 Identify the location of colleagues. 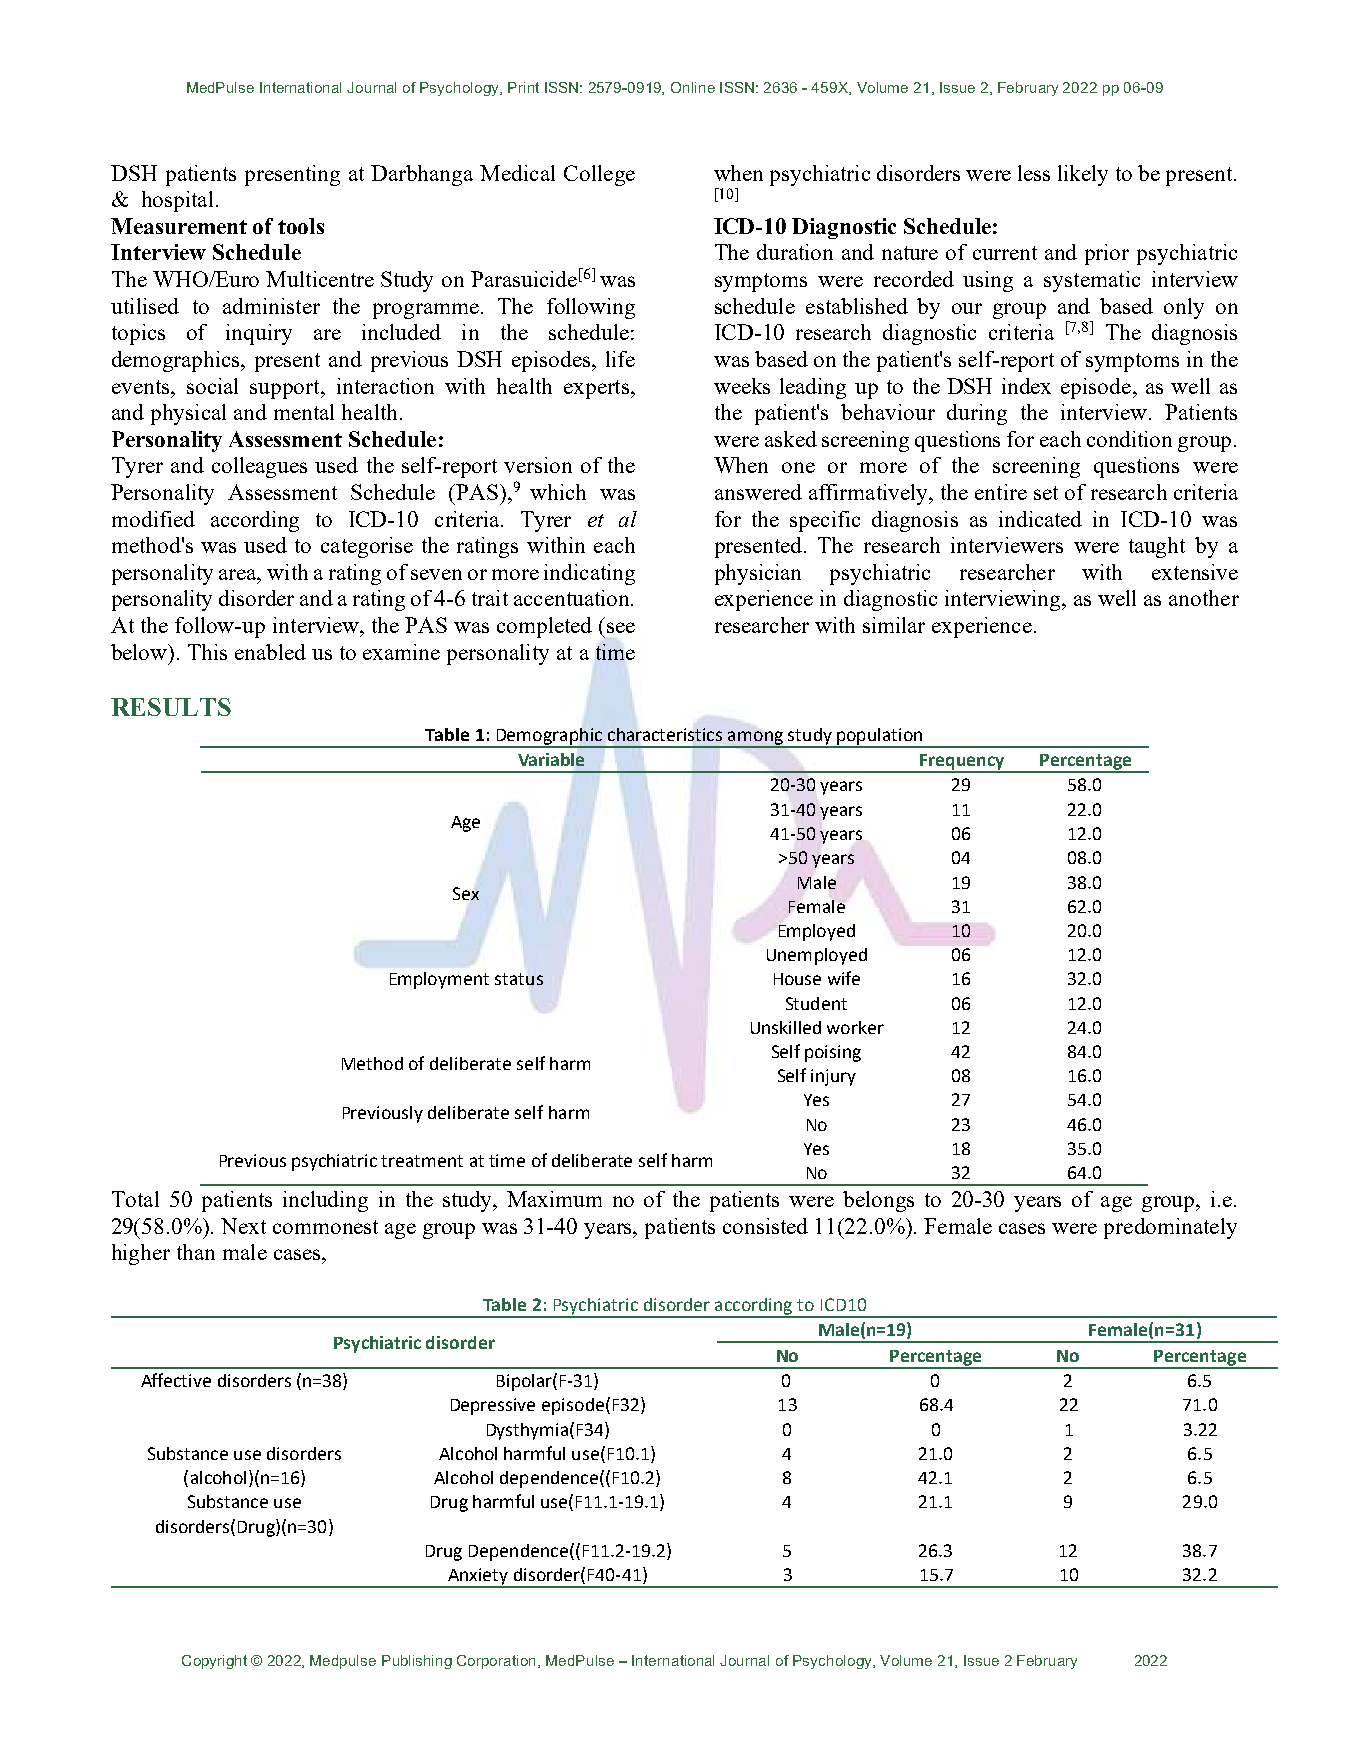
(259, 467).
